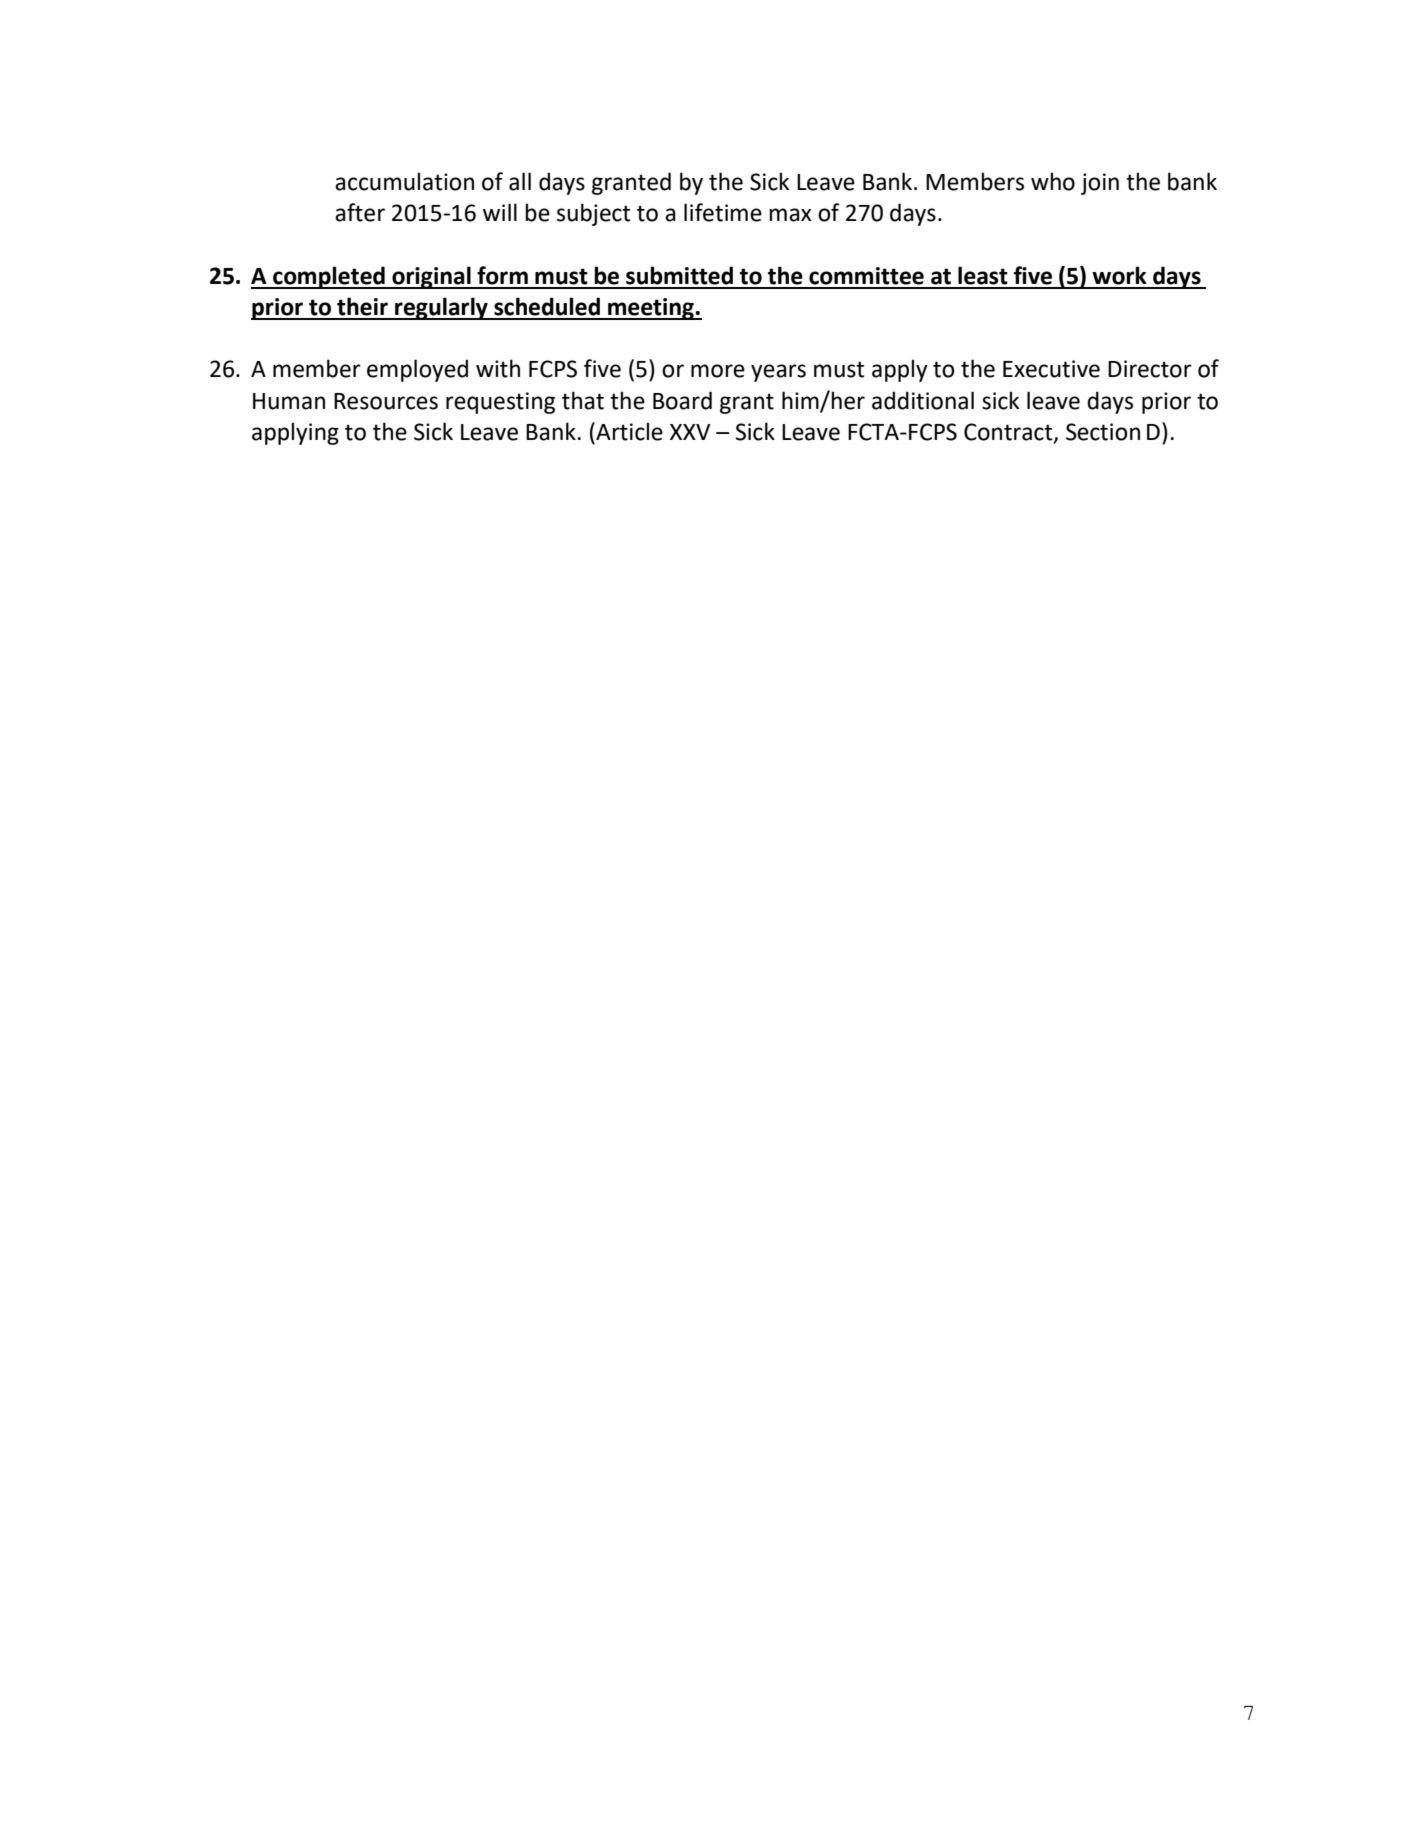 This screenshot has height=1842, width=1423. I want to click on Executive, so click(1051, 369).
